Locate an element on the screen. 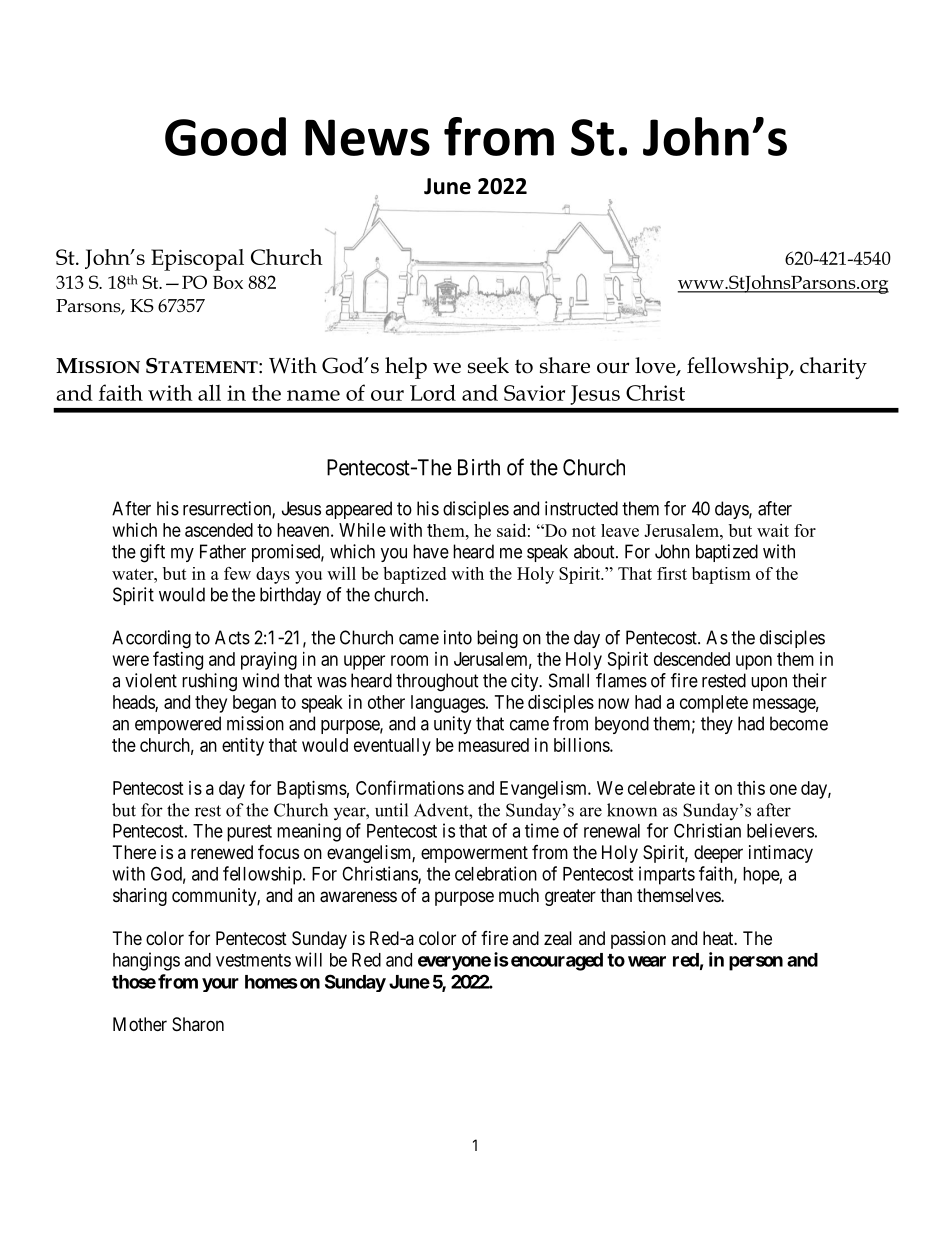 This screenshot has height=1233, width=952. wait is located at coordinates (773, 530).
